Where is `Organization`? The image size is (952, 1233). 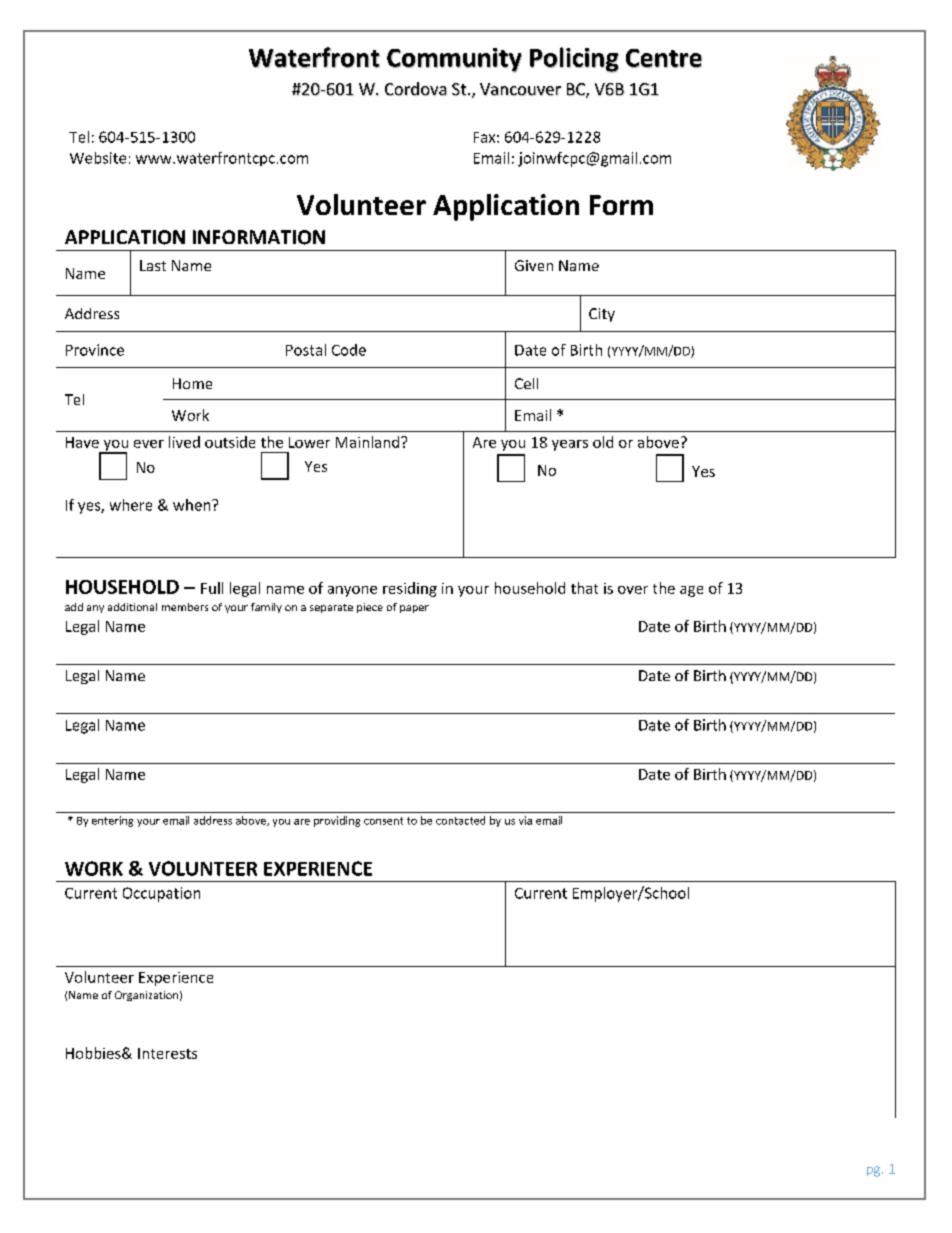
Organization is located at coordinates (146, 996).
